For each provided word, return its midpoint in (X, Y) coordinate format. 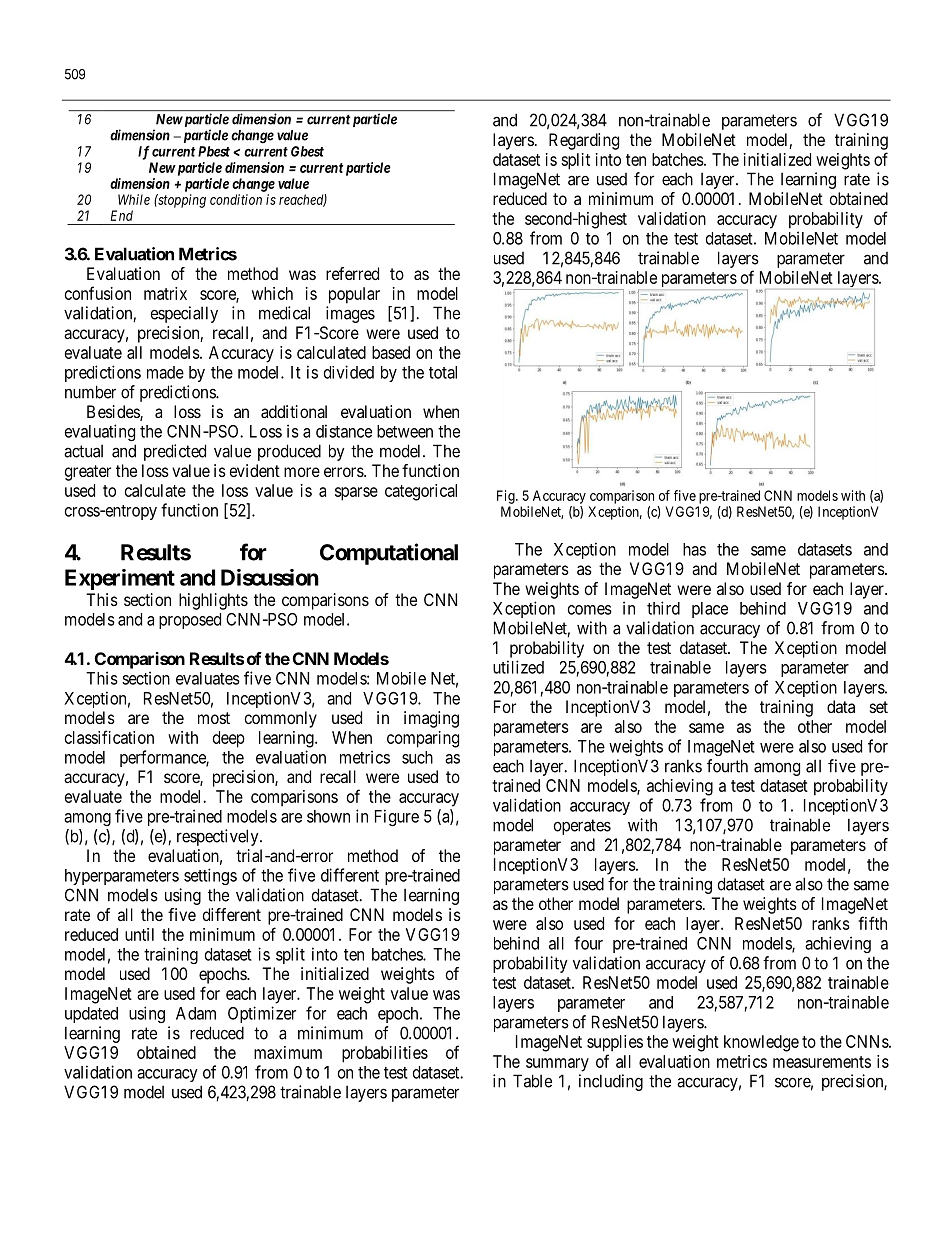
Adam (196, 1013)
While (134, 199)
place (710, 610)
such (417, 757)
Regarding (584, 141)
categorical (421, 492)
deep (229, 739)
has (694, 549)
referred (352, 273)
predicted (175, 452)
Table (532, 1081)
